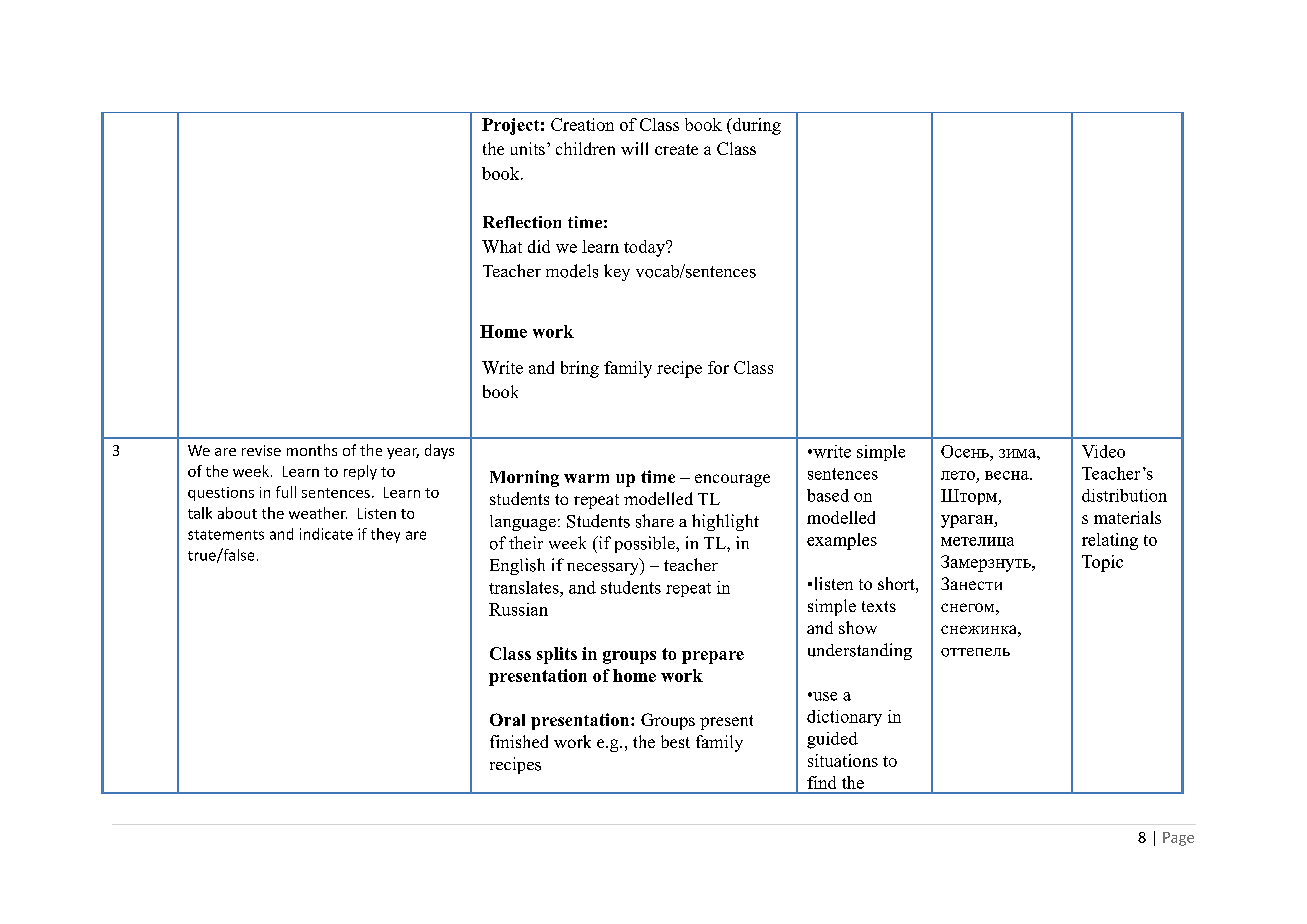  I want to click on encourage, so click(732, 480).
